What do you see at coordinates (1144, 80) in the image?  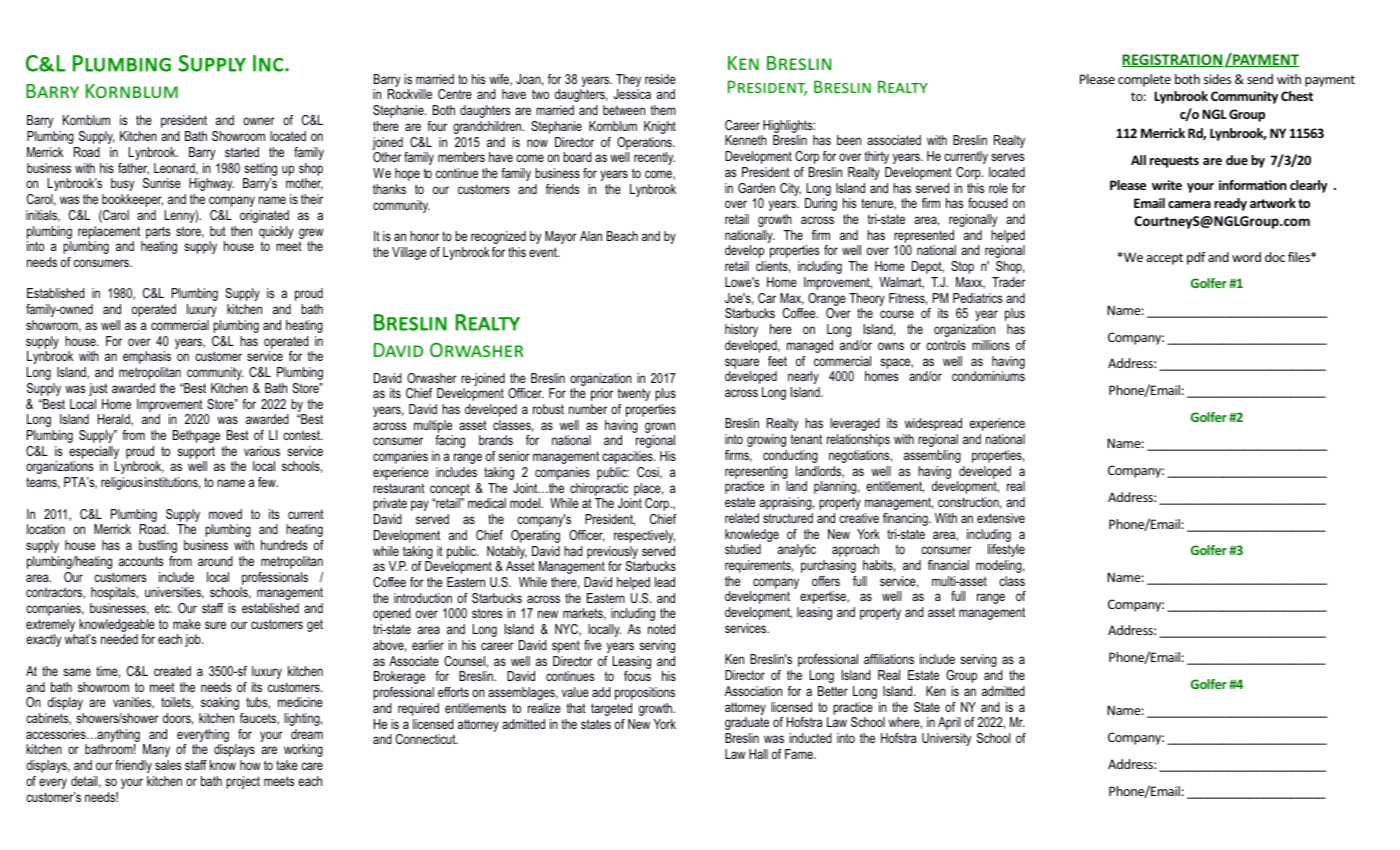 I see `complete` at bounding box center [1144, 80].
